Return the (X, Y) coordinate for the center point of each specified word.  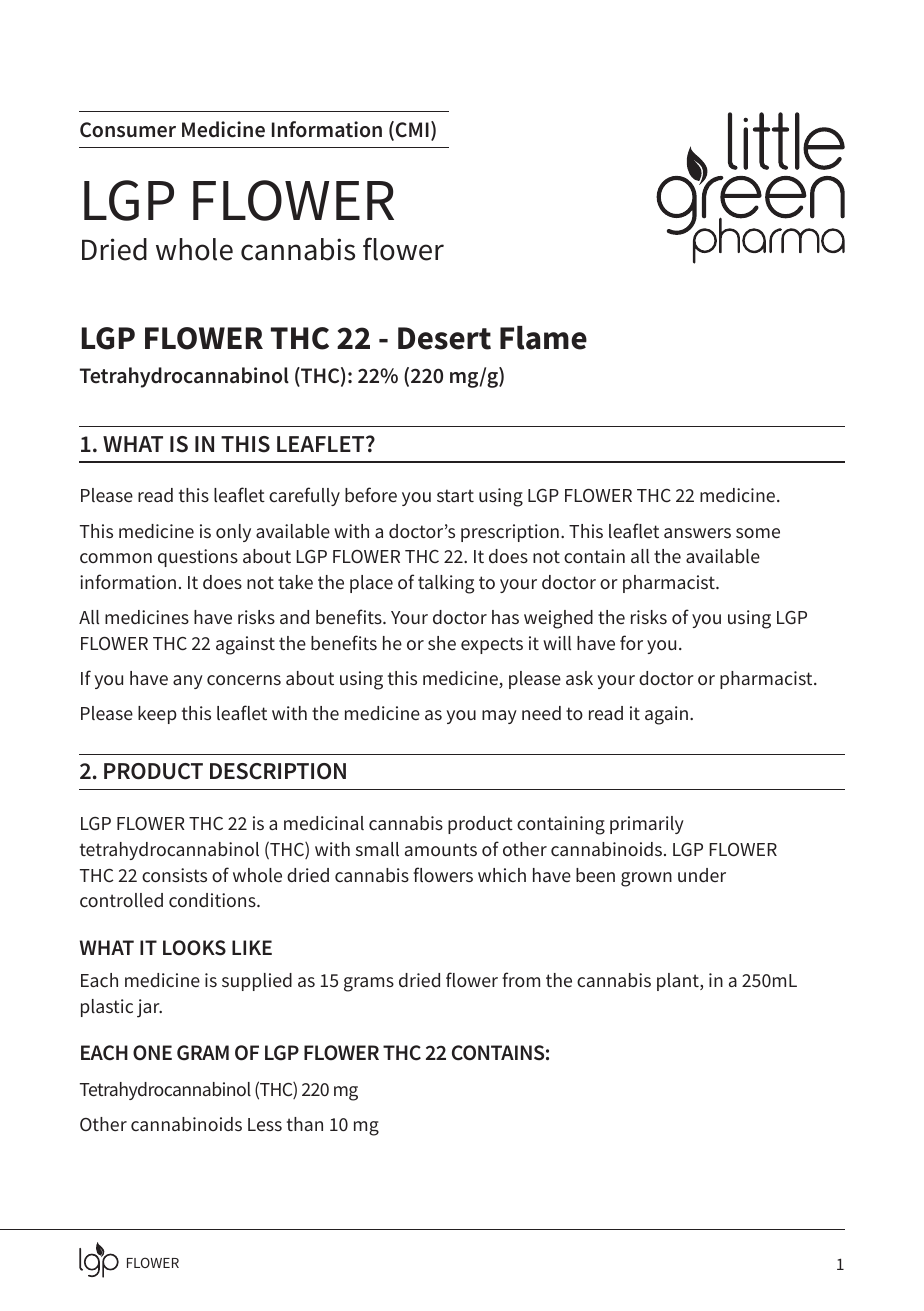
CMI (412, 130)
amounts (441, 849)
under (702, 875)
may (499, 717)
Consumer (128, 130)
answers (697, 533)
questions (198, 558)
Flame (543, 338)
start (455, 495)
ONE (152, 1053)
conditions (213, 900)
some (758, 533)
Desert (444, 338)
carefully (304, 496)
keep (157, 715)
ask (579, 678)
